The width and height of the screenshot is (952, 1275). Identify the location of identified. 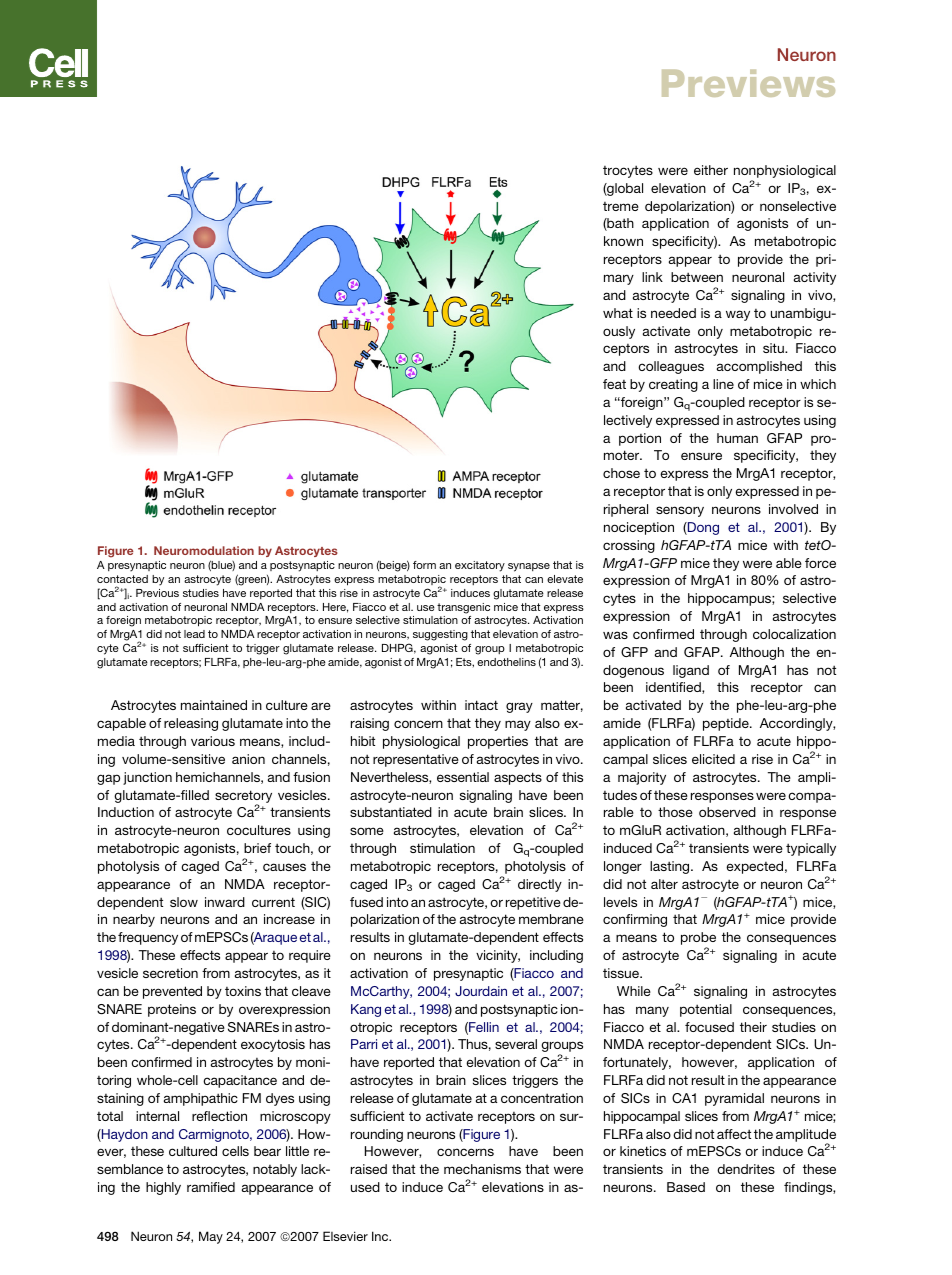
(674, 688).
